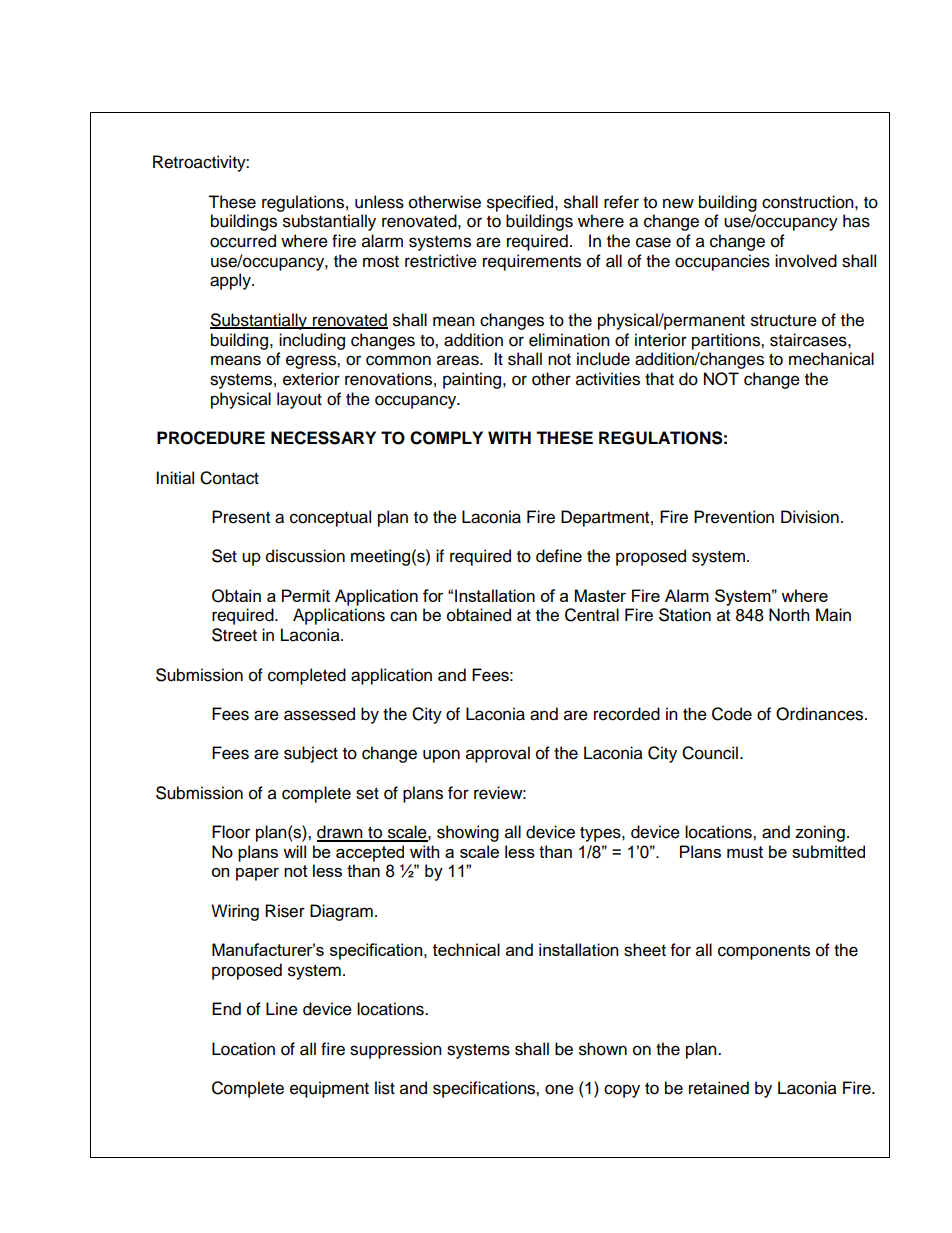 The height and width of the screenshot is (1233, 952). I want to click on Street, so click(234, 635).
